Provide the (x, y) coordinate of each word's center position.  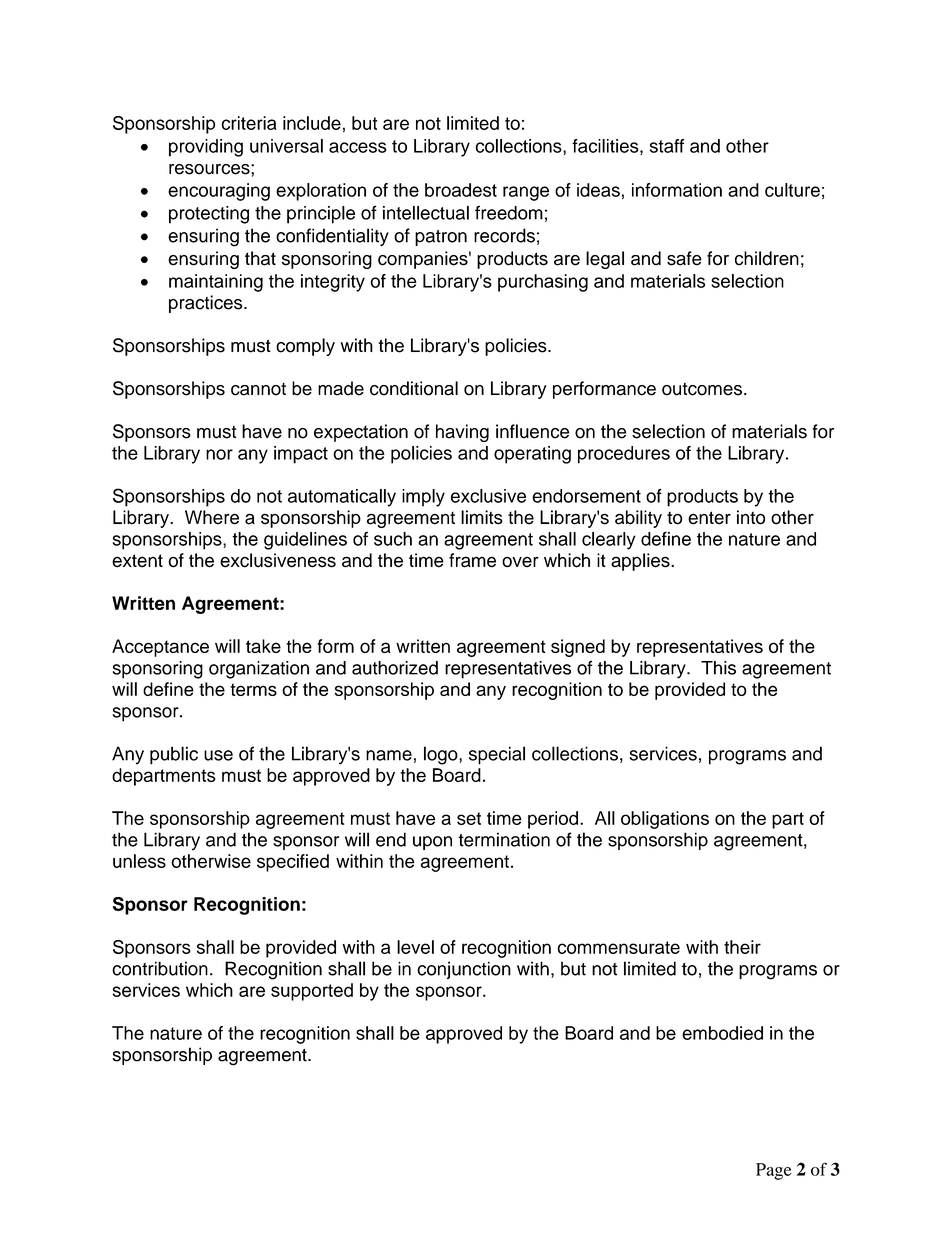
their (742, 947)
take (263, 646)
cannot (258, 389)
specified (293, 863)
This (718, 668)
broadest (461, 190)
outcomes (702, 389)
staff (667, 146)
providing (206, 148)
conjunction (464, 970)
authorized (395, 668)
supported (312, 992)
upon (432, 843)
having (462, 433)
